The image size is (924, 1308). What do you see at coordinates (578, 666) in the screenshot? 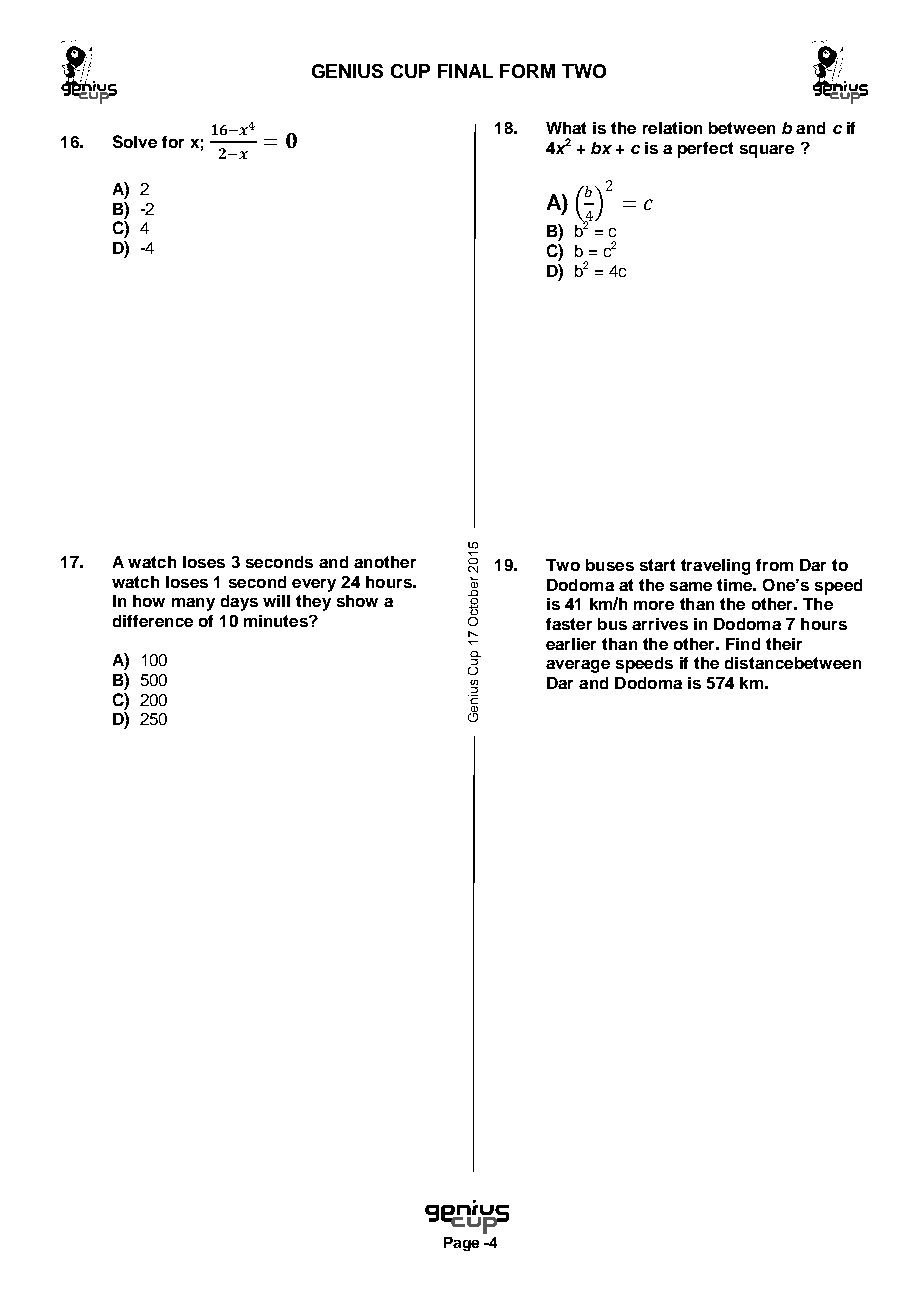
I see `average` at bounding box center [578, 666].
